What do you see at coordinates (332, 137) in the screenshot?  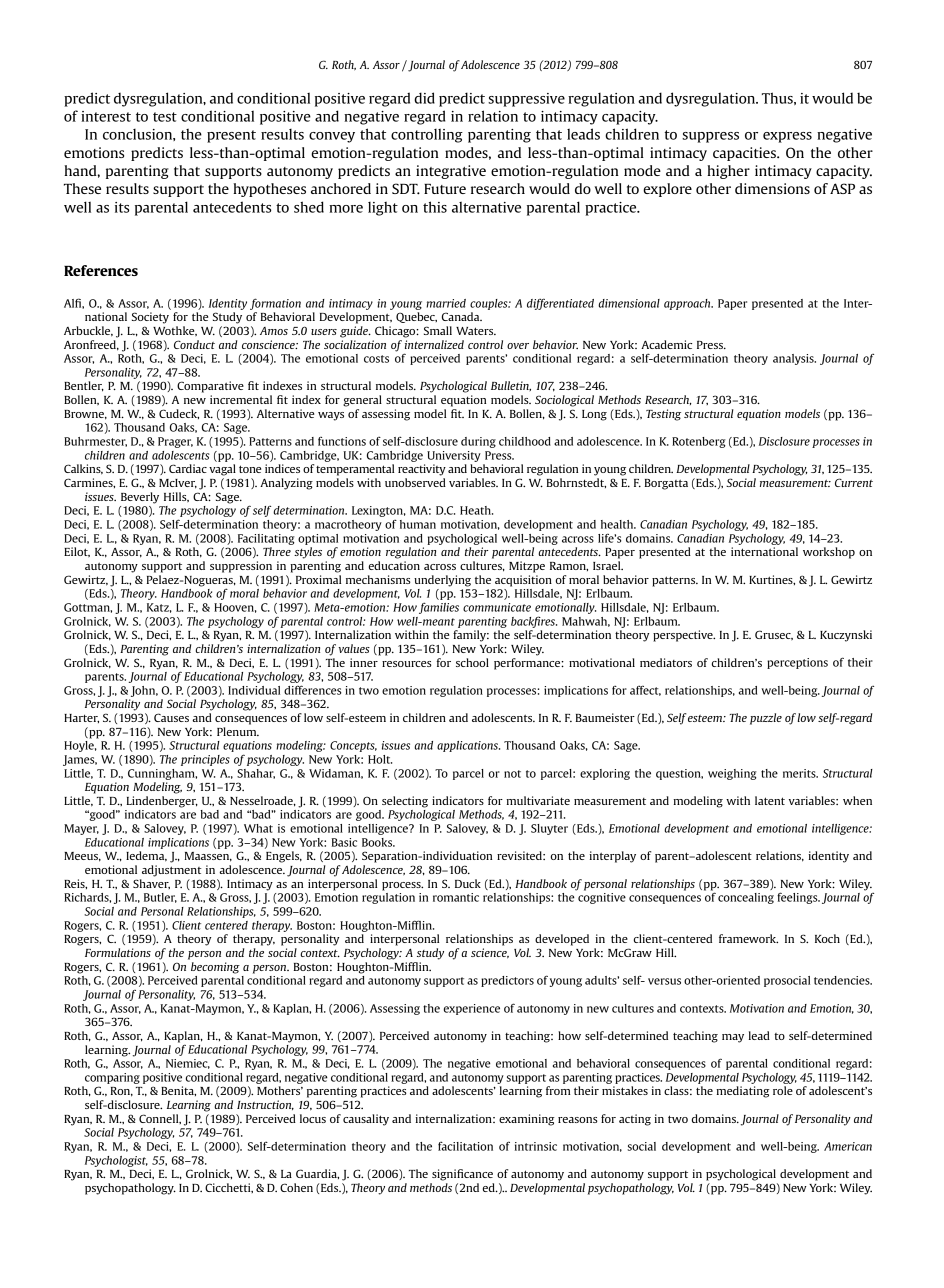 I see `convey` at bounding box center [332, 137].
